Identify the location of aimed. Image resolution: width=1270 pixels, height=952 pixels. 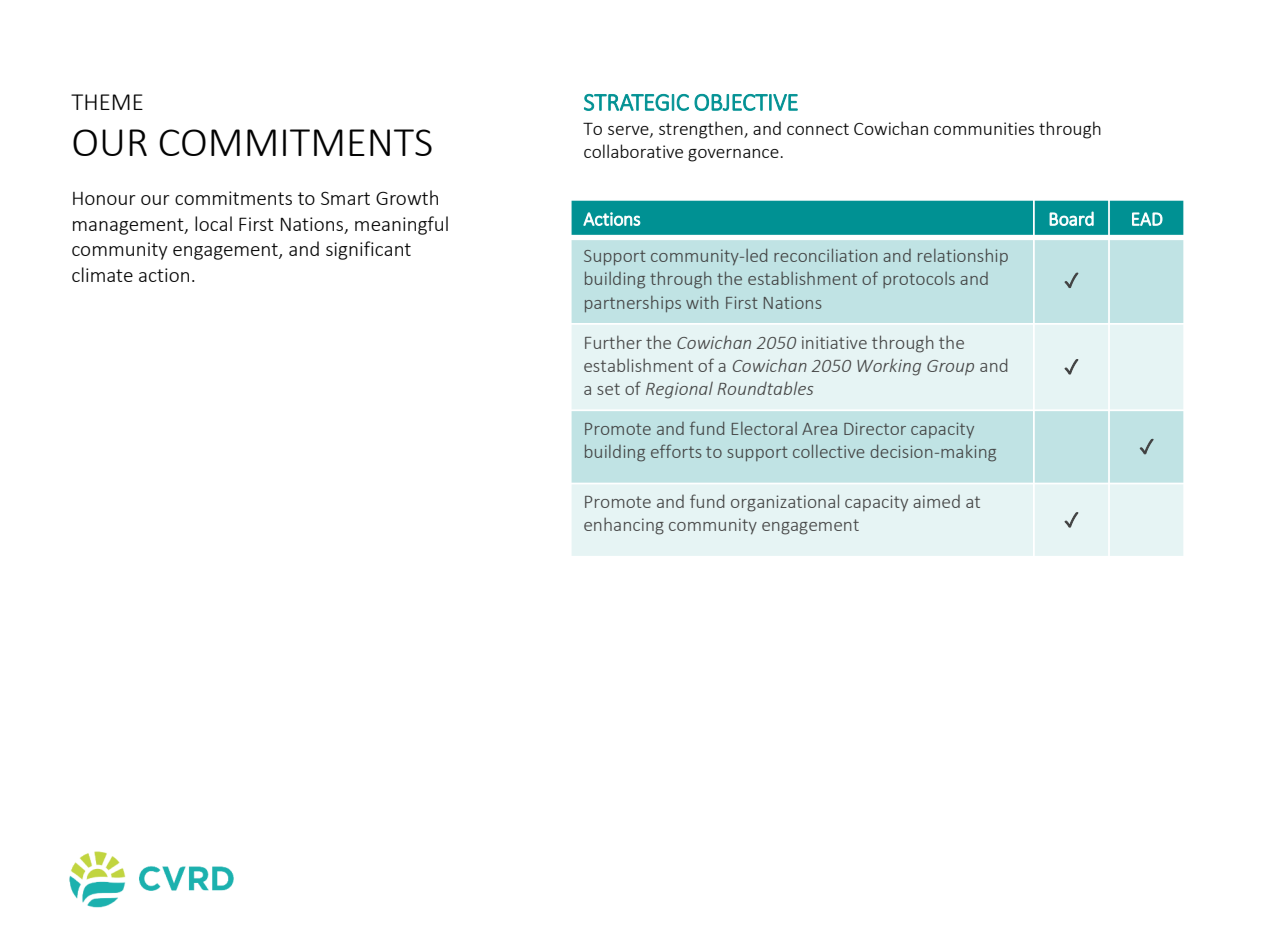
(936, 501).
